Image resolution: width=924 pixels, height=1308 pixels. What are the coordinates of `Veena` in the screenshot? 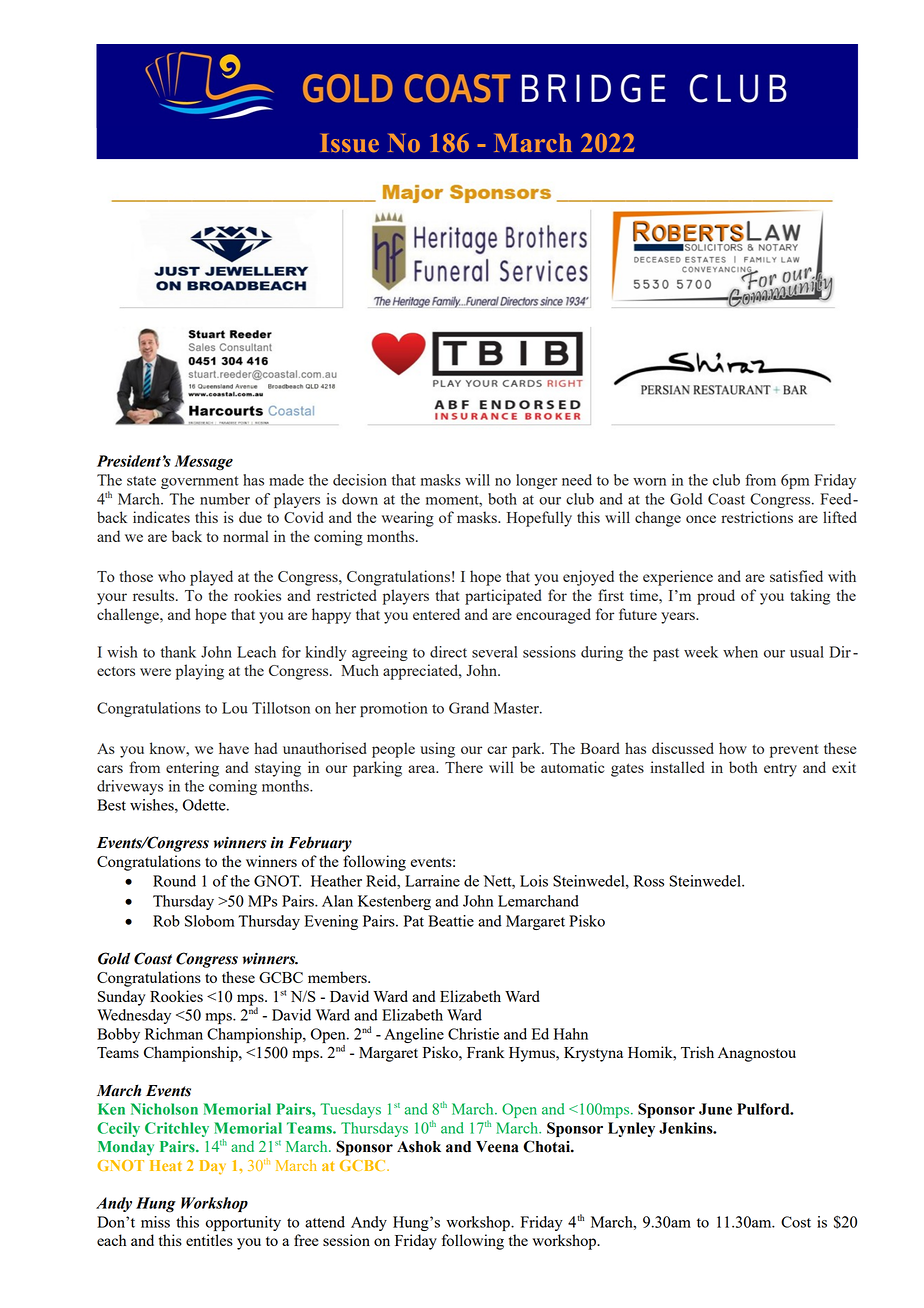 It's located at (497, 1147).
